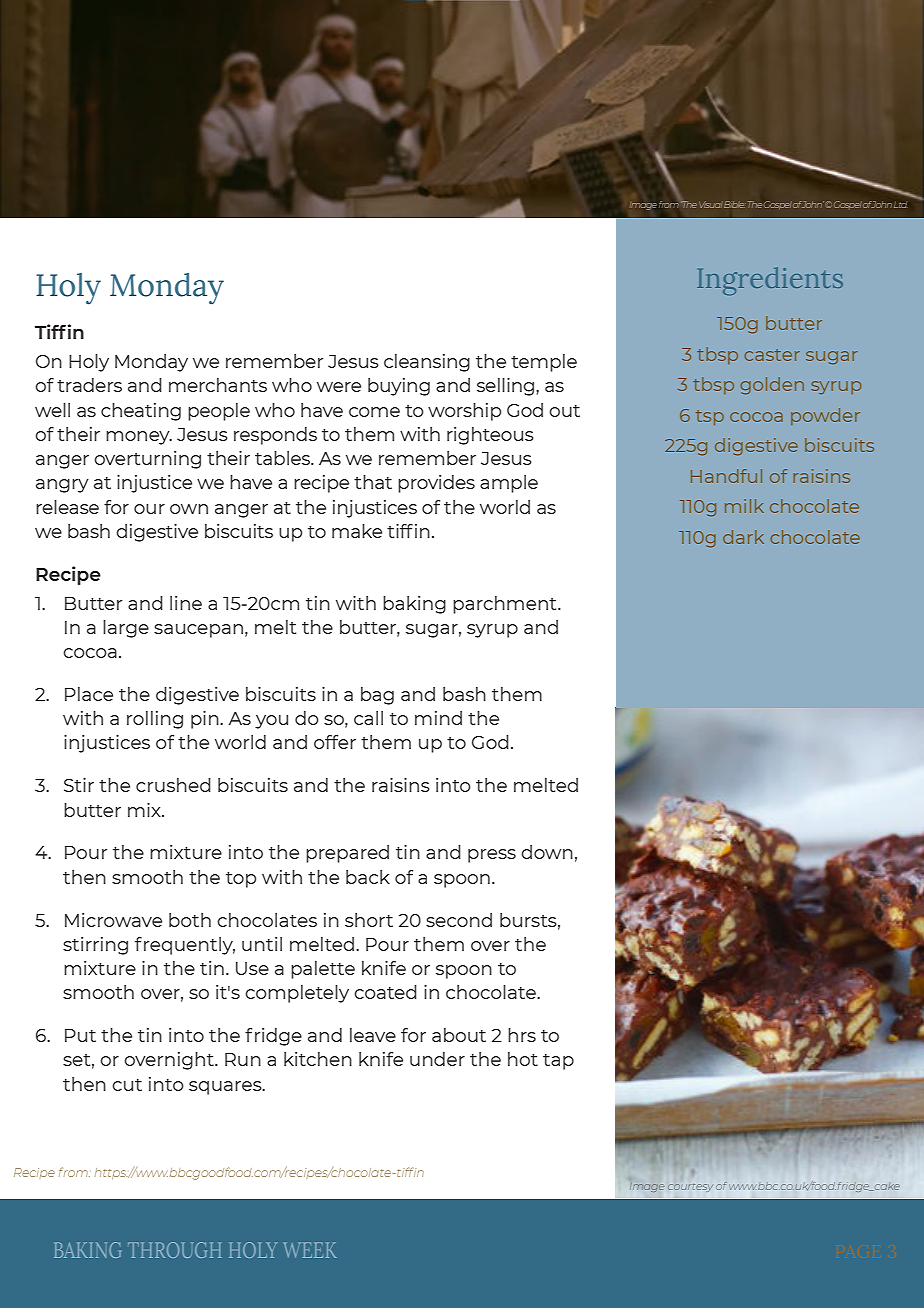 The height and width of the screenshot is (1308, 924). What do you see at coordinates (399, 387) in the screenshot?
I see `buying` at bounding box center [399, 387].
